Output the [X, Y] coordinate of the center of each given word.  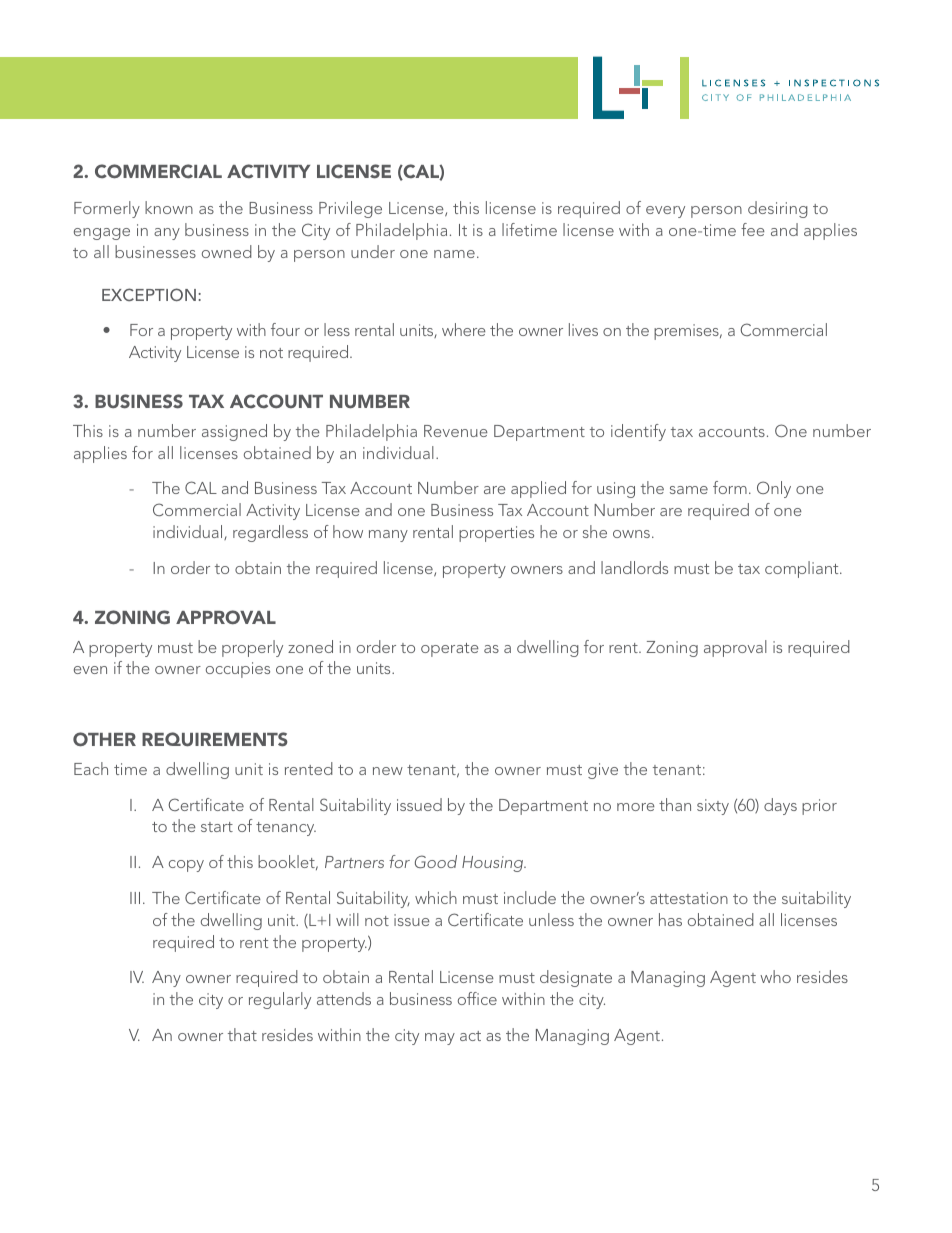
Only [774, 489]
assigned [234, 432]
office [477, 998]
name [454, 254]
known [169, 207]
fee [753, 229]
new [388, 771]
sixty [713, 807]
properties [496, 534]
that [242, 1034]
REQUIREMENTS [215, 739]
